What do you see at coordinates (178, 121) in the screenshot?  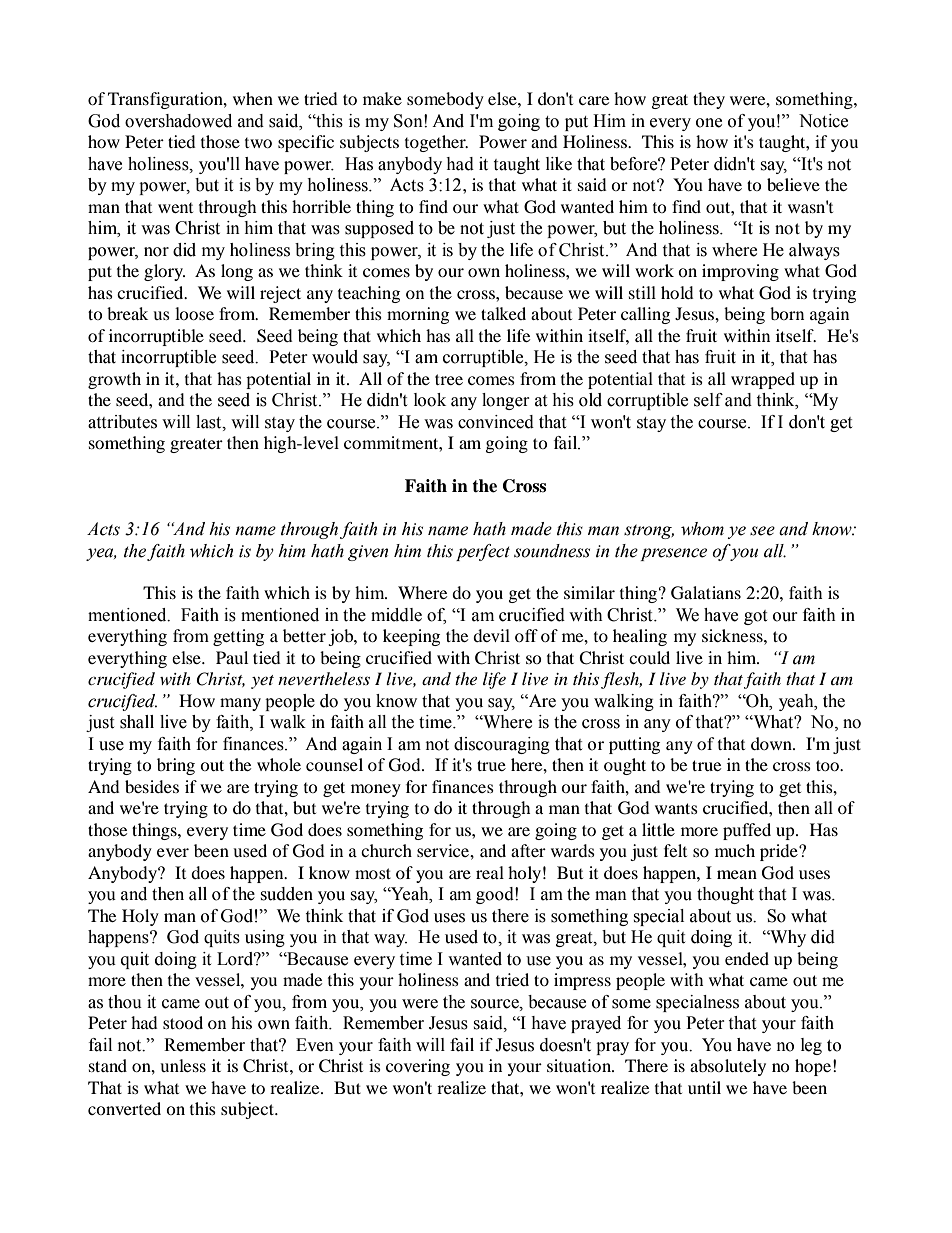 I see `overshadowed` at bounding box center [178, 121].
